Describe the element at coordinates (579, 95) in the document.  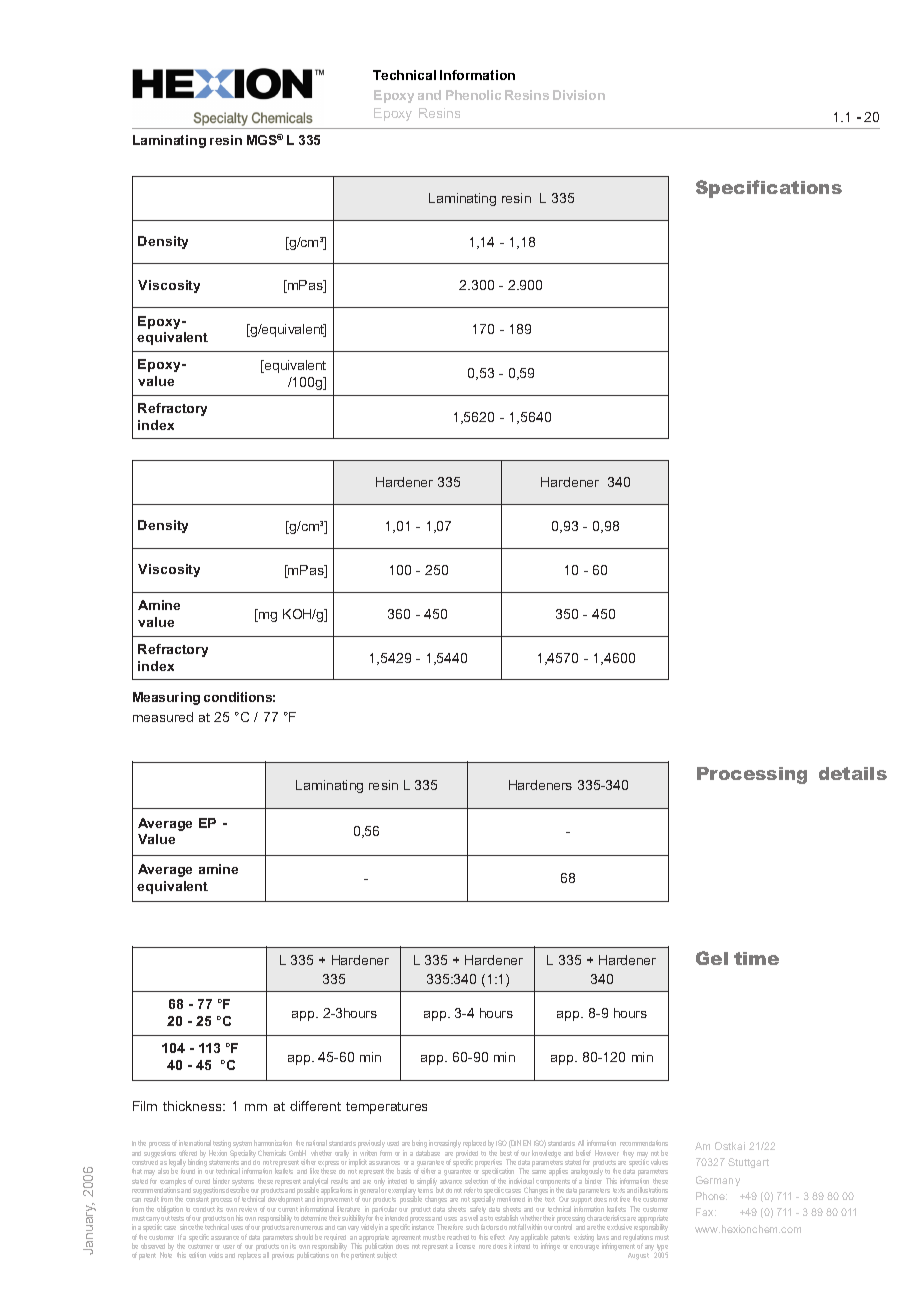
I see `Division` at that location.
